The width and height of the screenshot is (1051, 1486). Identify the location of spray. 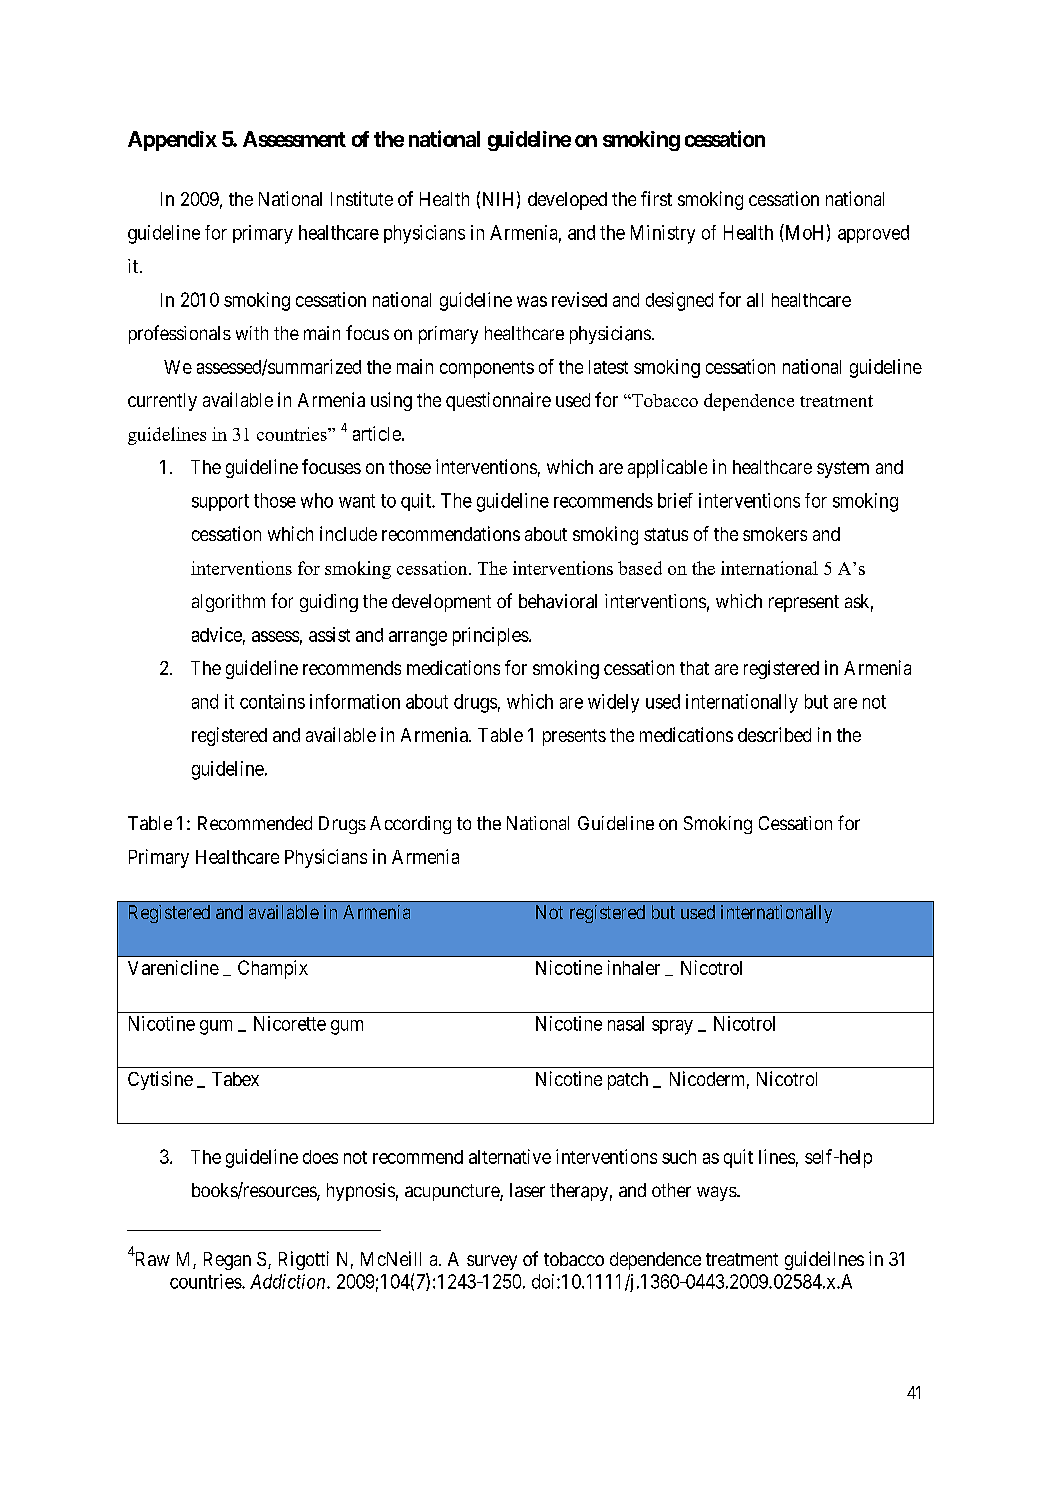
(672, 1027).
